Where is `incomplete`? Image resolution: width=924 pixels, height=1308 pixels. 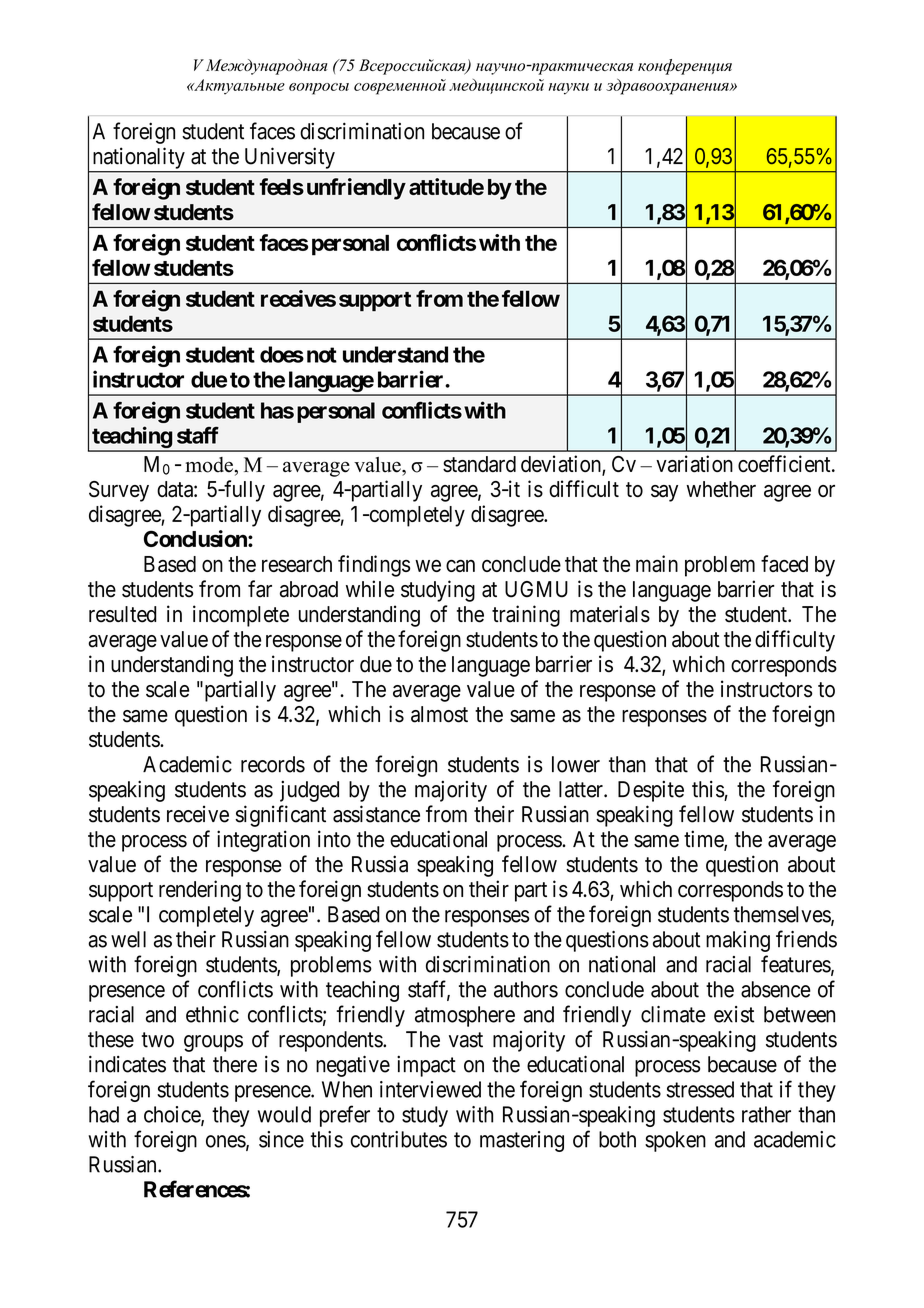 incomplete is located at coordinates (241, 616).
